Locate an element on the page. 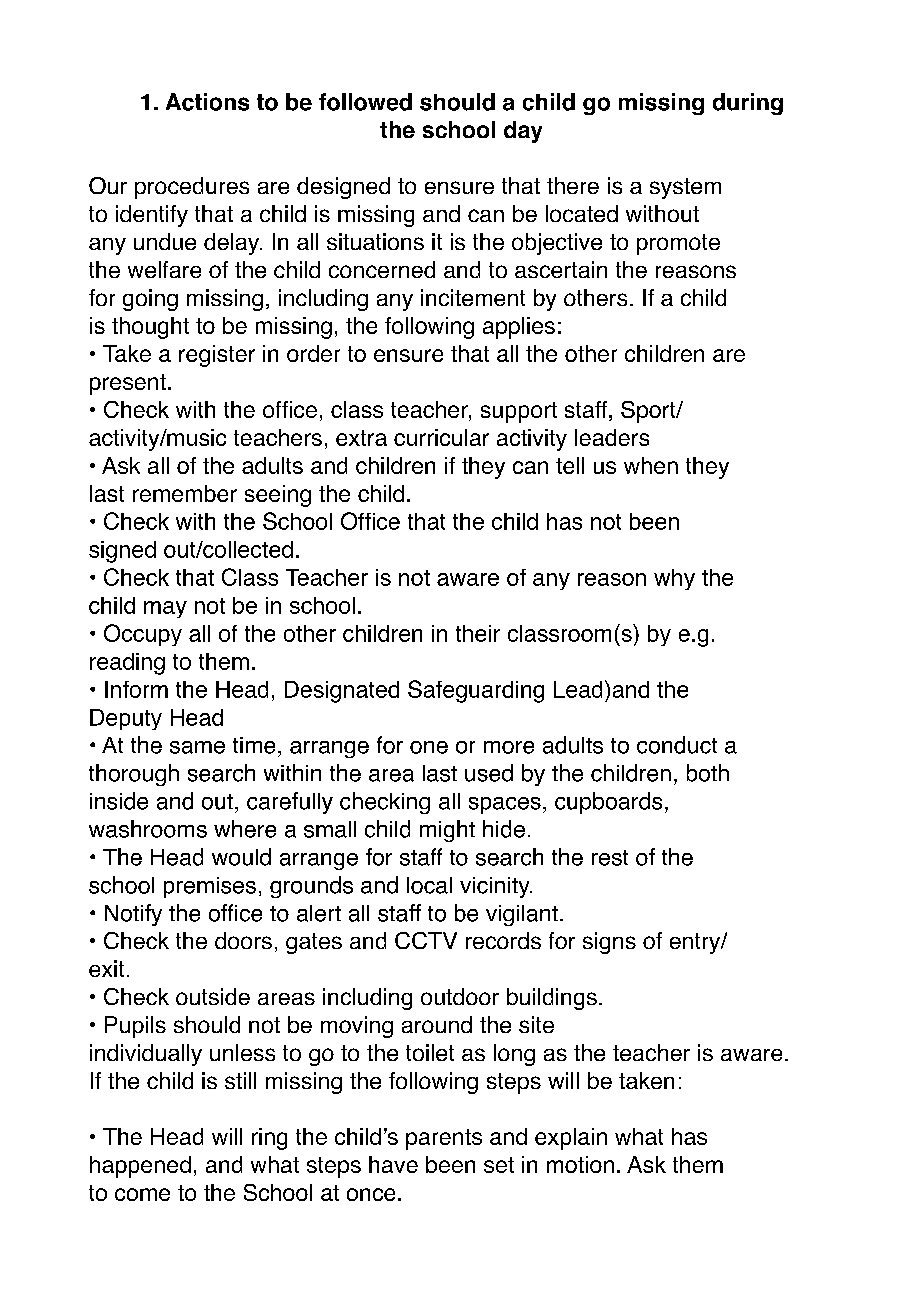  happened is located at coordinates (140, 1167).
